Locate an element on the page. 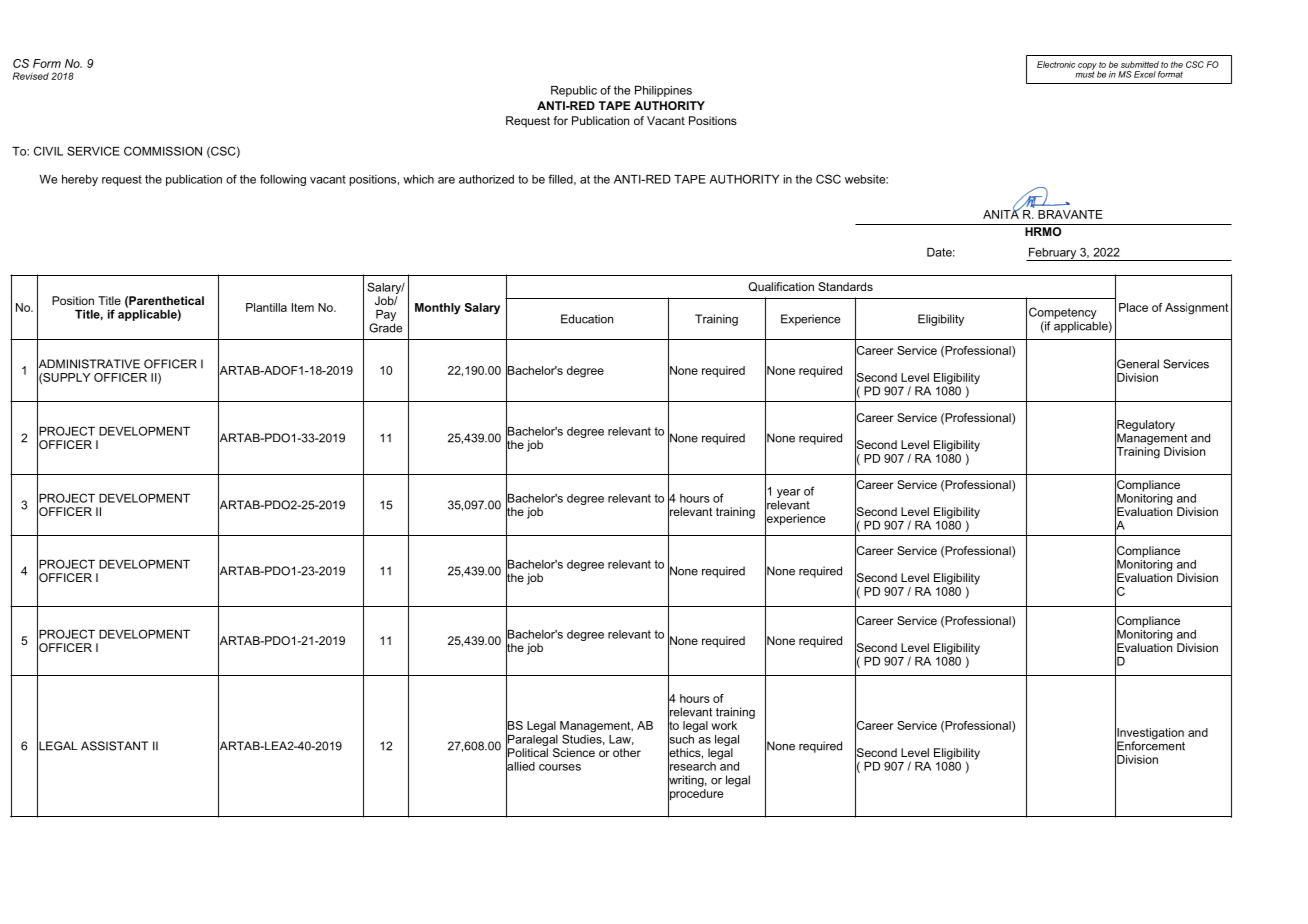  Revised is located at coordinates (31, 76).
